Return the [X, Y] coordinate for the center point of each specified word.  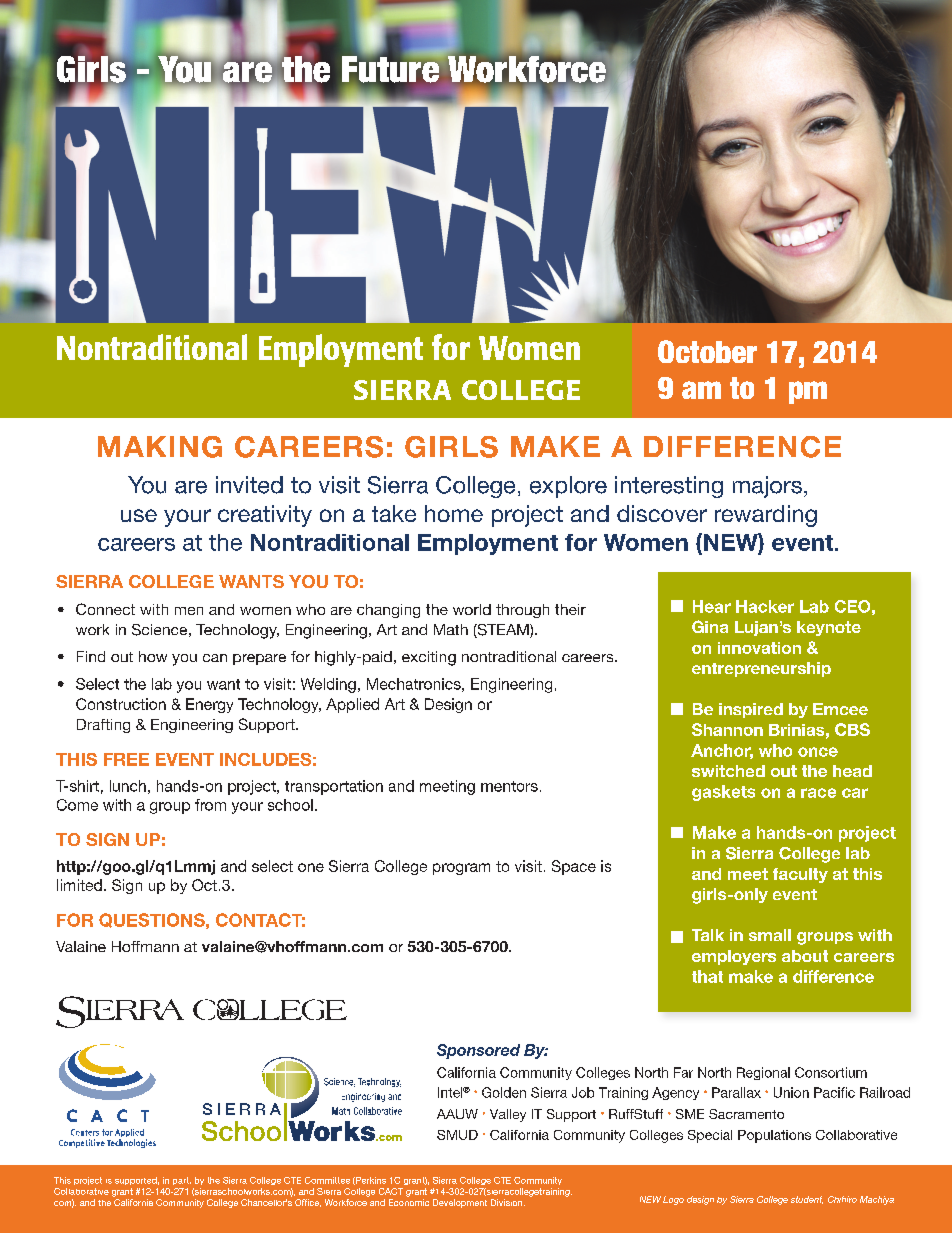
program [461, 869]
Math [451, 629]
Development [460, 1203]
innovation [759, 648]
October [707, 351]
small [770, 935]
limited [79, 885]
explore [568, 487]
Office [308, 1203]
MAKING [160, 447]
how [153, 656]
